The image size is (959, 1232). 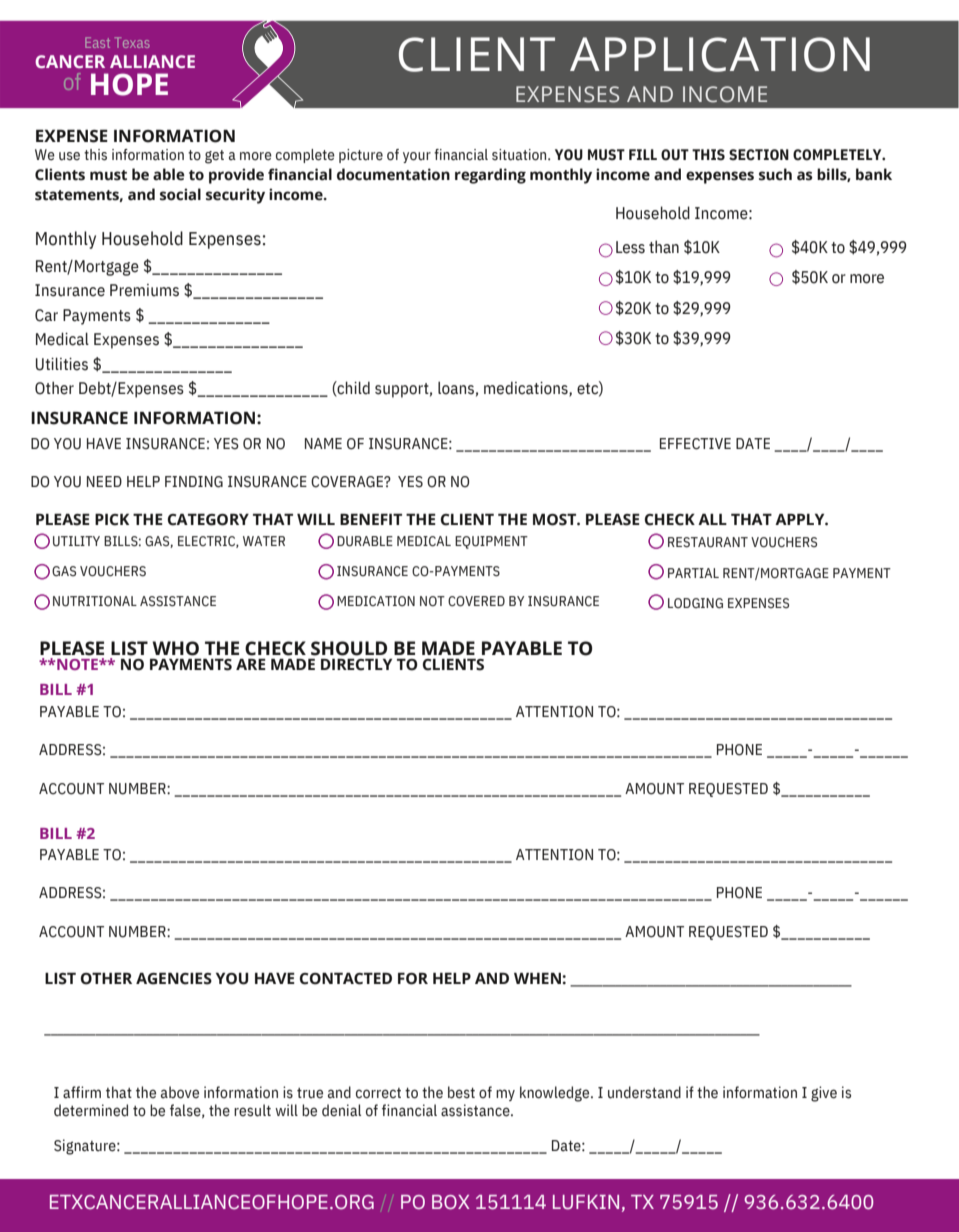 I want to click on LODGING, so click(x=695, y=603).
